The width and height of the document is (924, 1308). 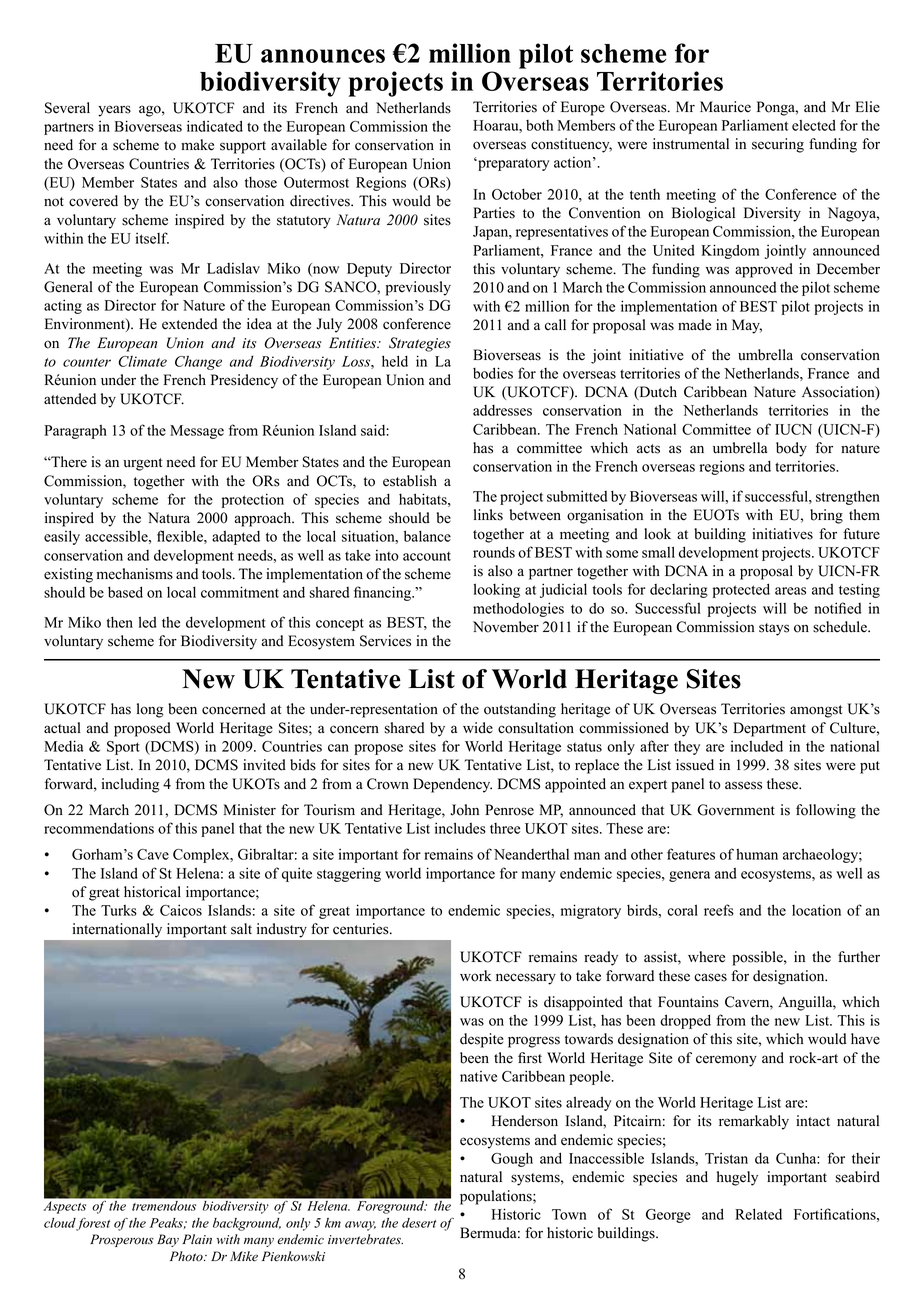 I want to click on urgent, so click(x=142, y=464).
